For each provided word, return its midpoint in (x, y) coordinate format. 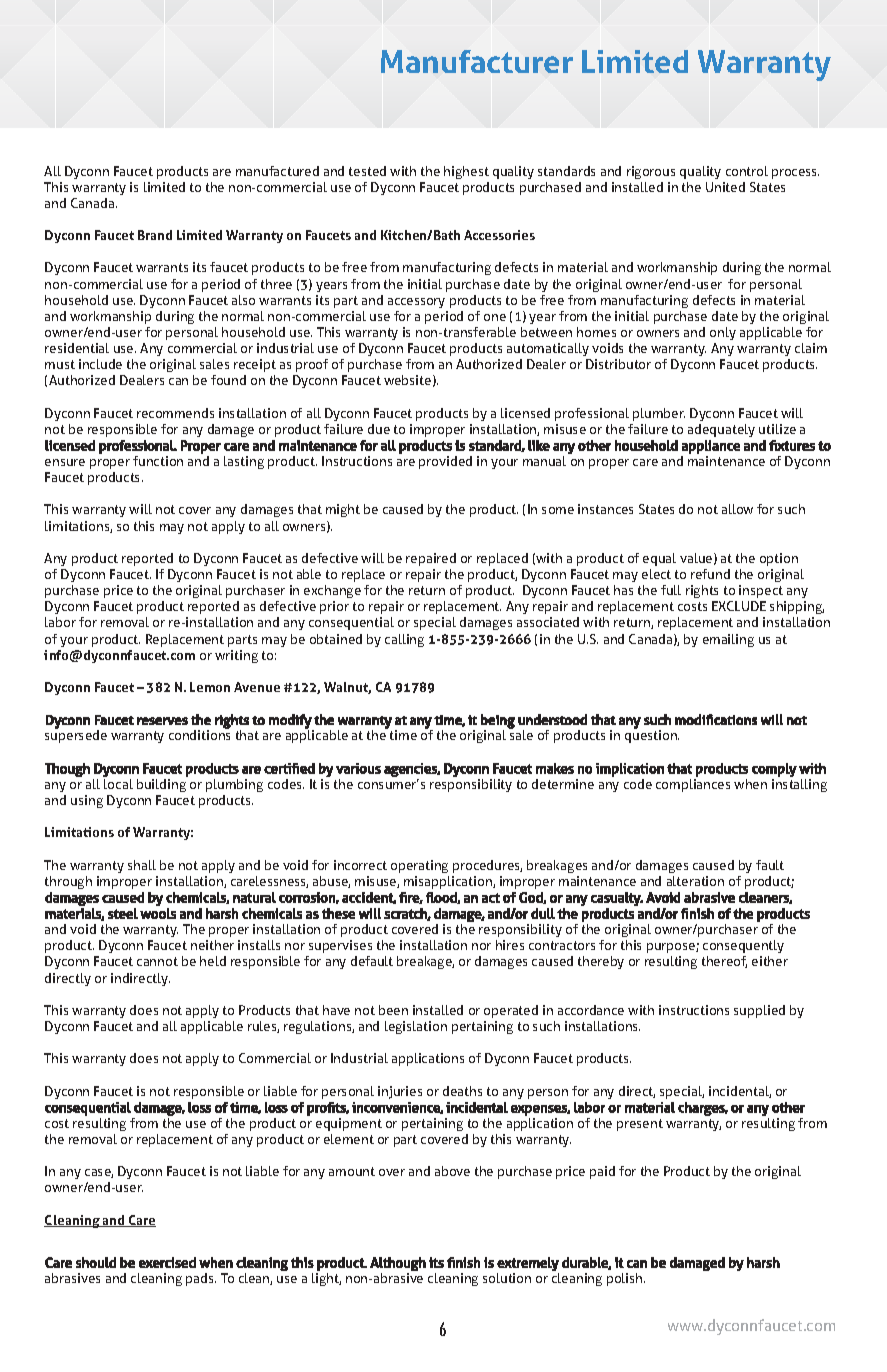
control (747, 171)
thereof (724, 962)
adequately (721, 430)
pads (201, 1279)
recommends (175, 413)
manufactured (277, 171)
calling (404, 640)
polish (626, 1279)
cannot (157, 961)
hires (510, 945)
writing (236, 656)
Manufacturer (477, 61)
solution (507, 1278)
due (379, 429)
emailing (728, 640)
